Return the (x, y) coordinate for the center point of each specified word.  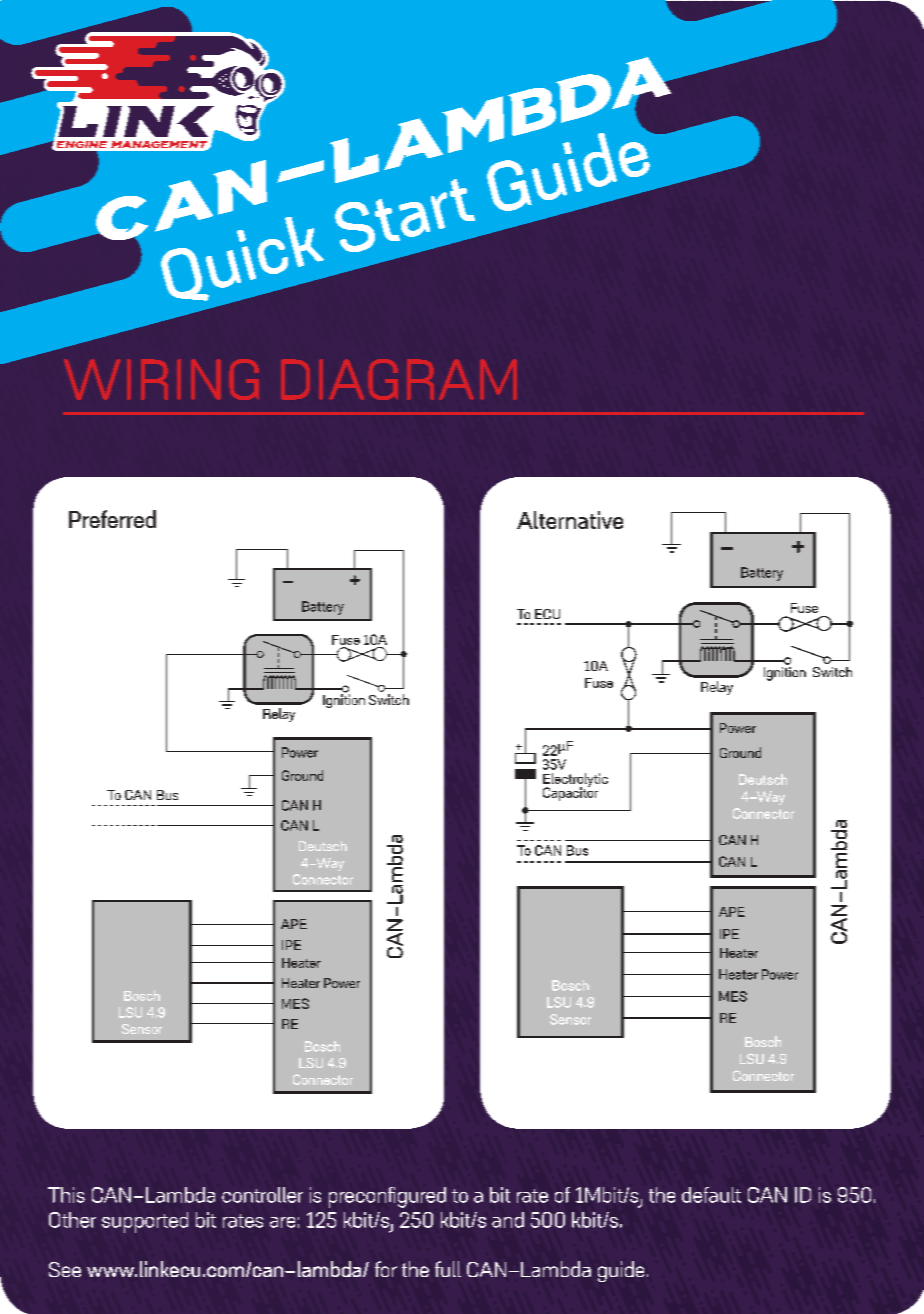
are (282, 1222)
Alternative (570, 520)
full (448, 1269)
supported (145, 1222)
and (508, 1220)
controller (262, 1195)
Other (72, 1220)
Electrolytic (575, 781)
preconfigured (387, 1197)
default (711, 1195)
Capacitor (570, 793)
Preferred (112, 519)
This (66, 1195)
